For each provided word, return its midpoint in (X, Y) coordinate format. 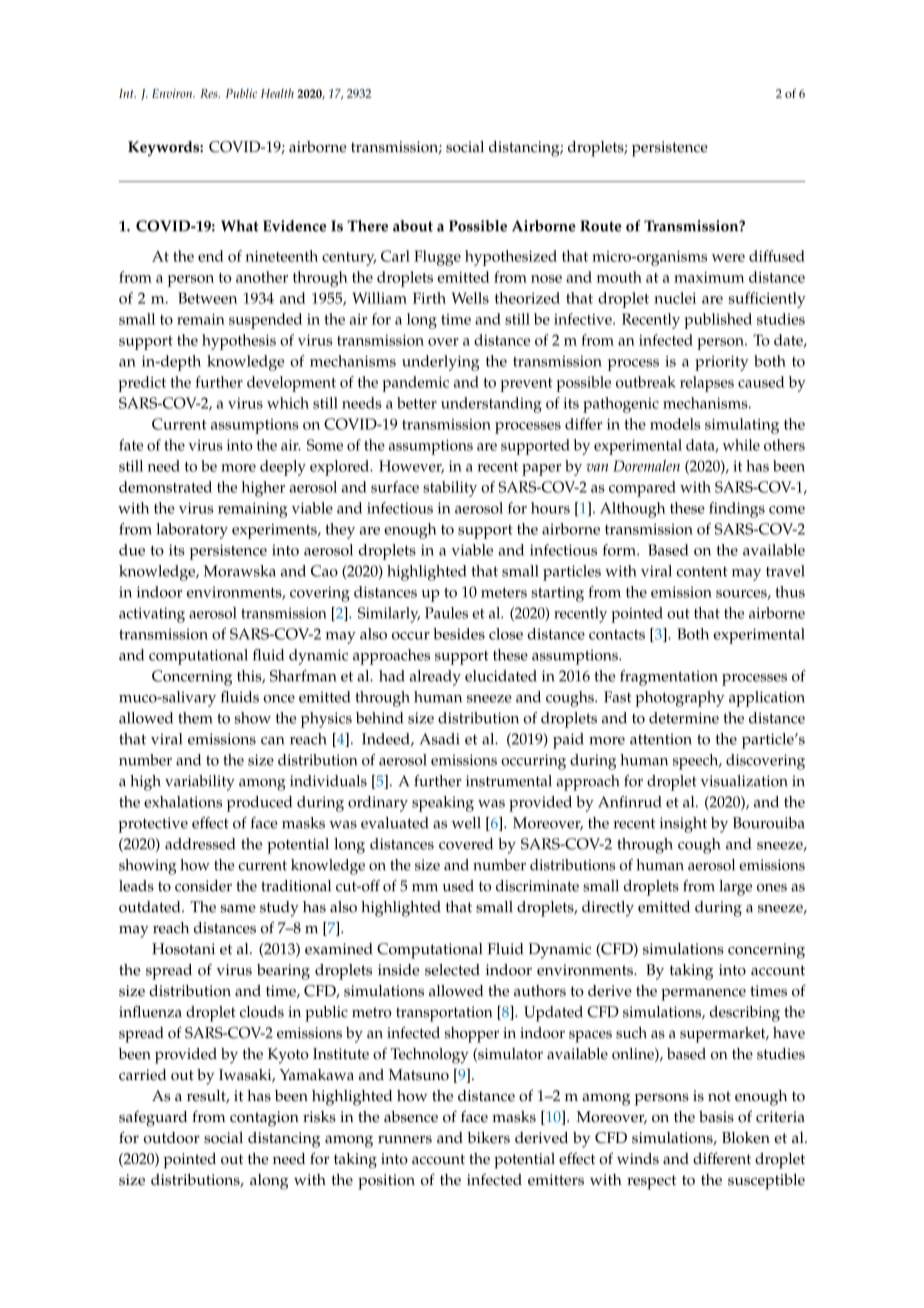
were (728, 258)
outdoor (172, 1138)
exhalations (183, 802)
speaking (443, 804)
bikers (488, 1138)
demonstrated (165, 487)
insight (683, 825)
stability (450, 489)
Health (277, 93)
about (413, 226)
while (741, 445)
